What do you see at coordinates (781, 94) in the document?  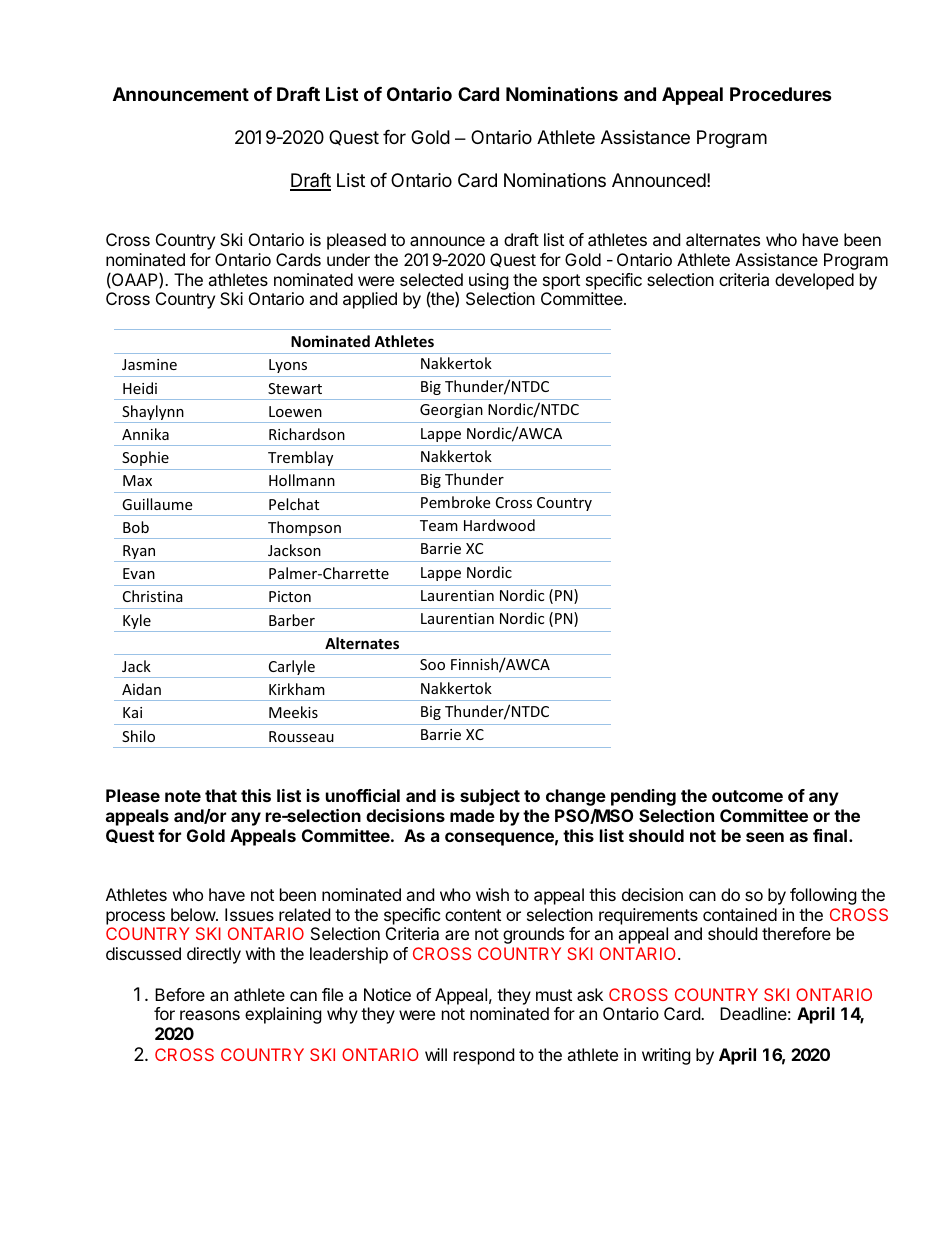 I see `Procedures` at bounding box center [781, 94].
